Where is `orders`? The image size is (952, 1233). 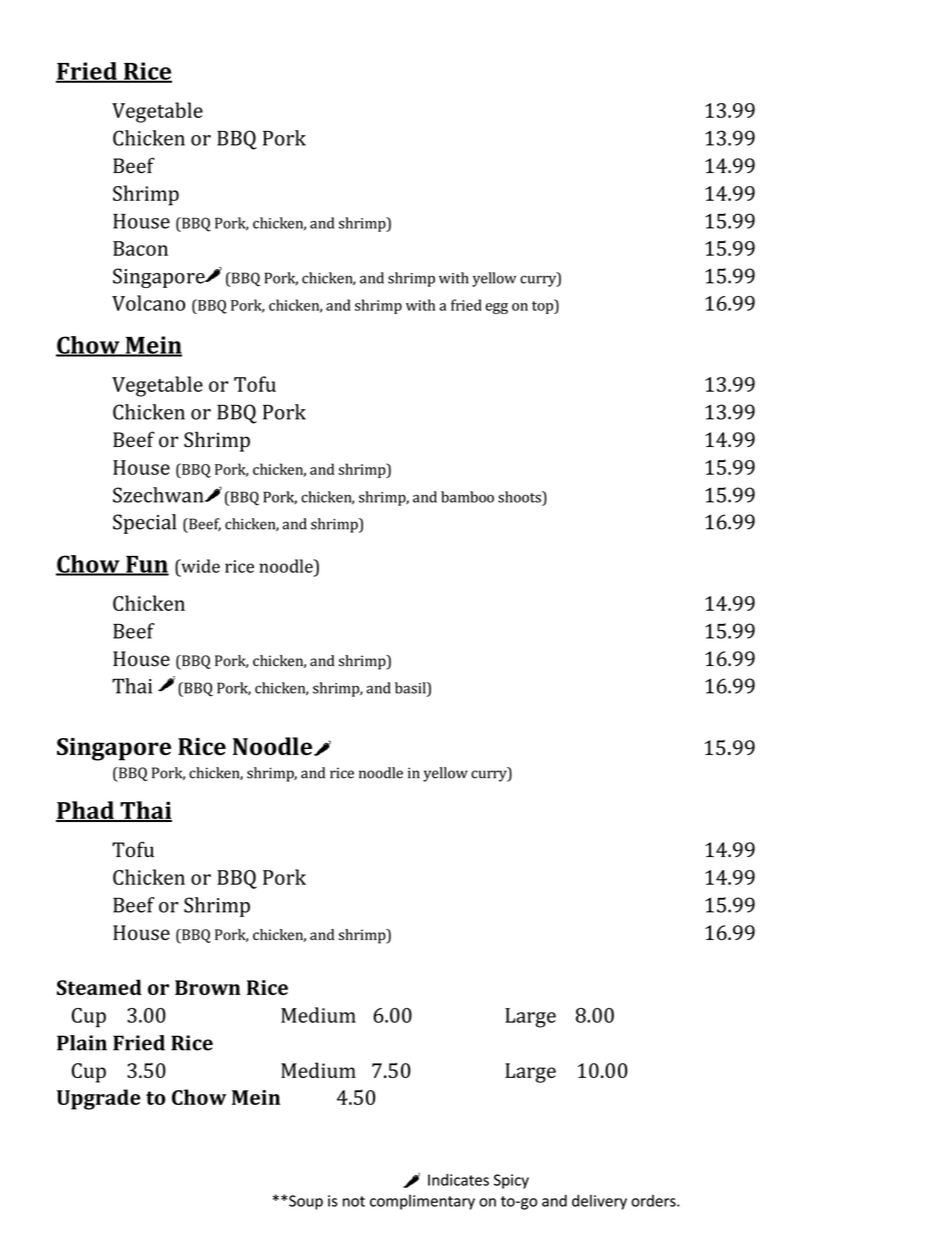 orders is located at coordinates (654, 1201).
